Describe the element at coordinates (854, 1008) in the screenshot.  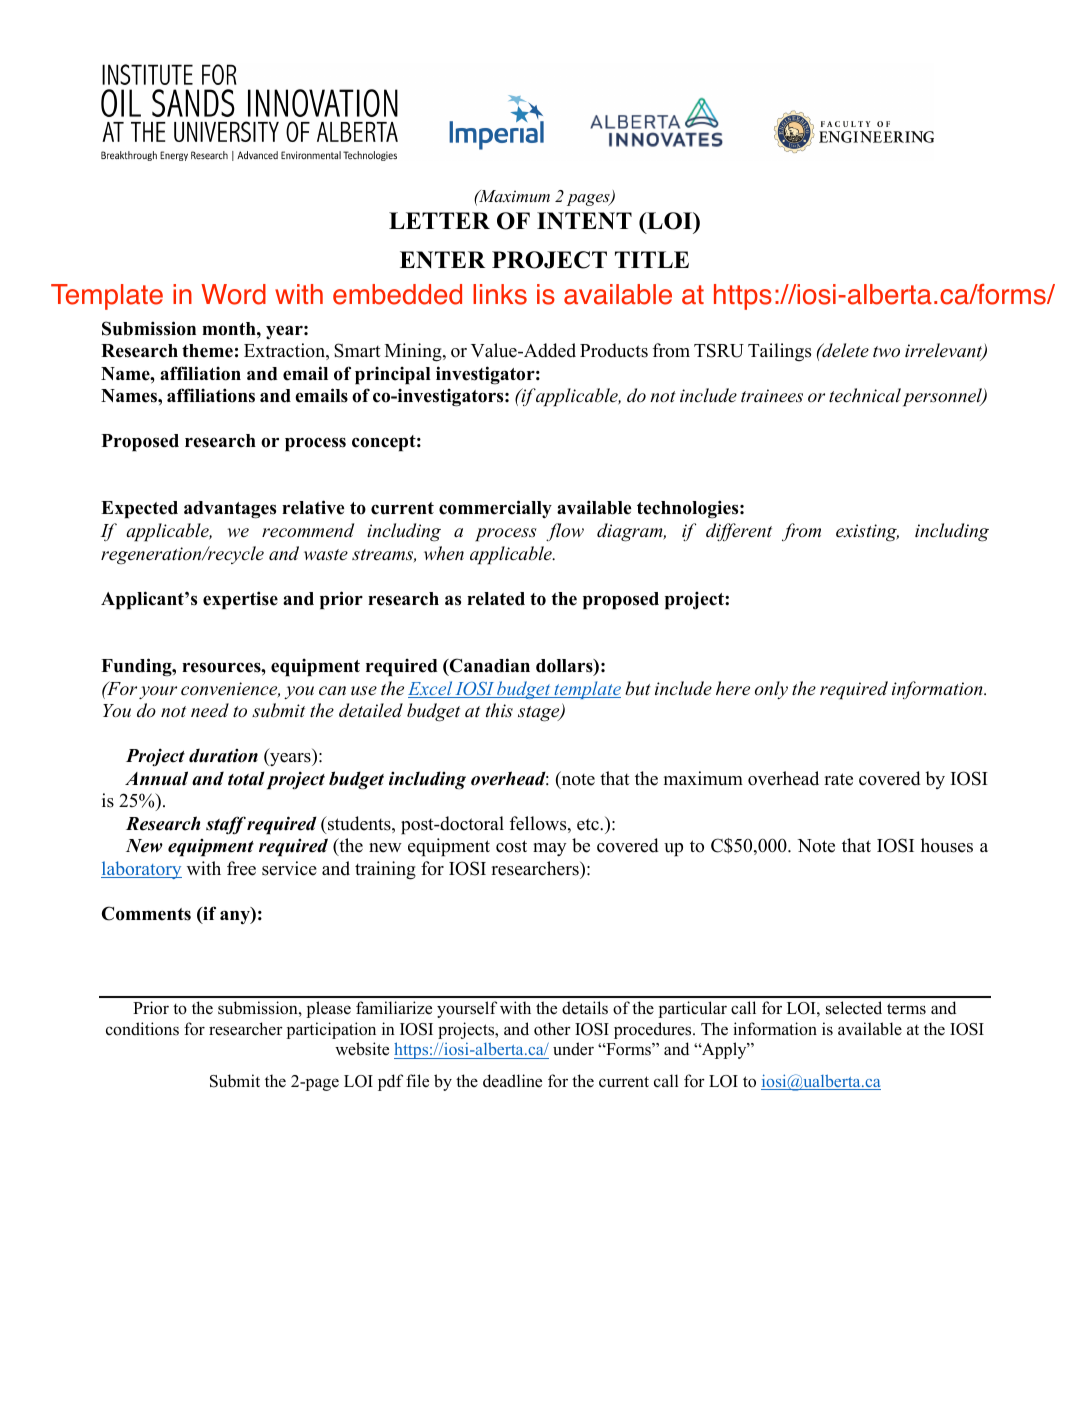
I see `selected` at that location.
